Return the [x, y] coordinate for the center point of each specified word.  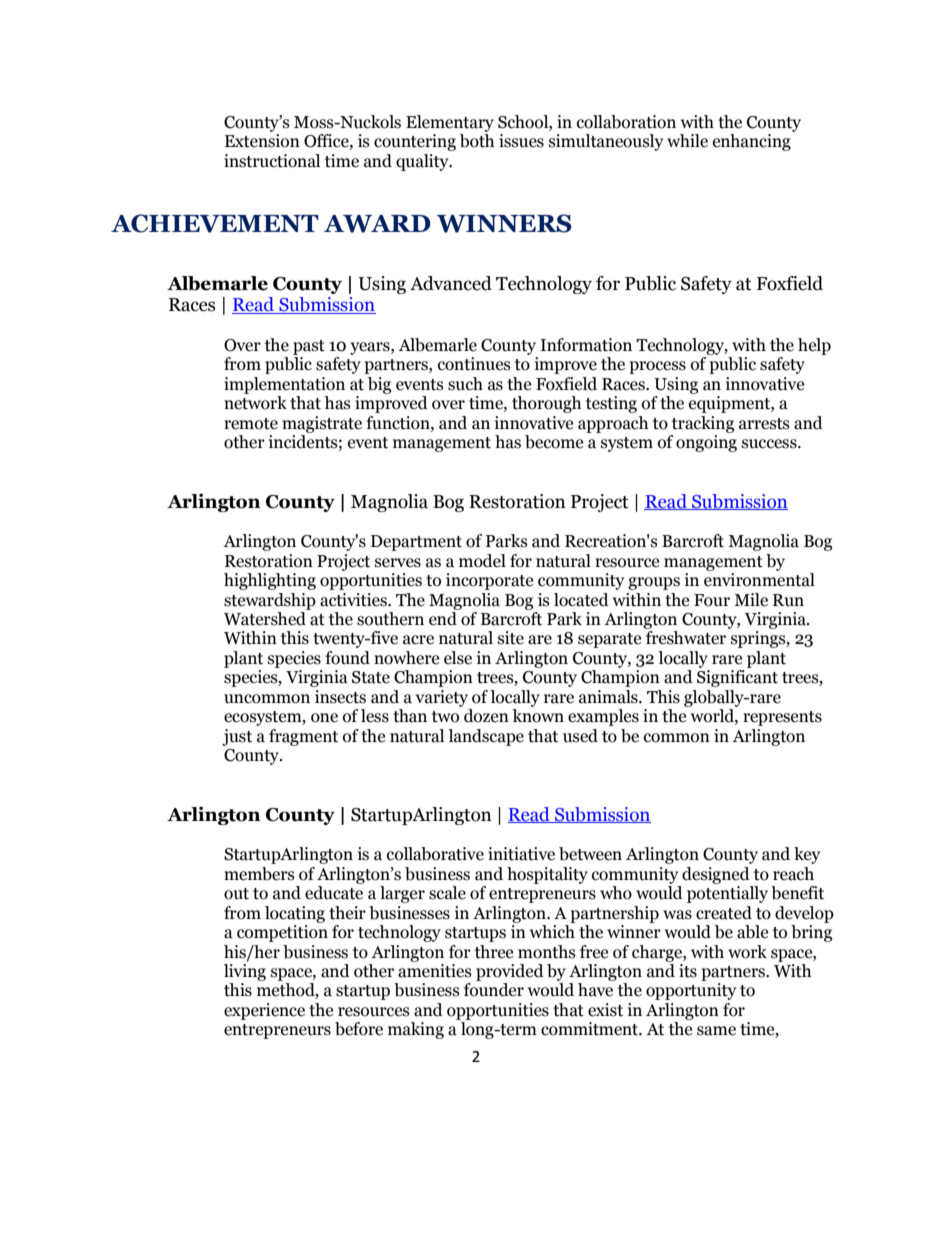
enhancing [752, 142]
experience [264, 1011]
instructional [272, 161]
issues [521, 141]
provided [510, 972]
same [716, 1031]
